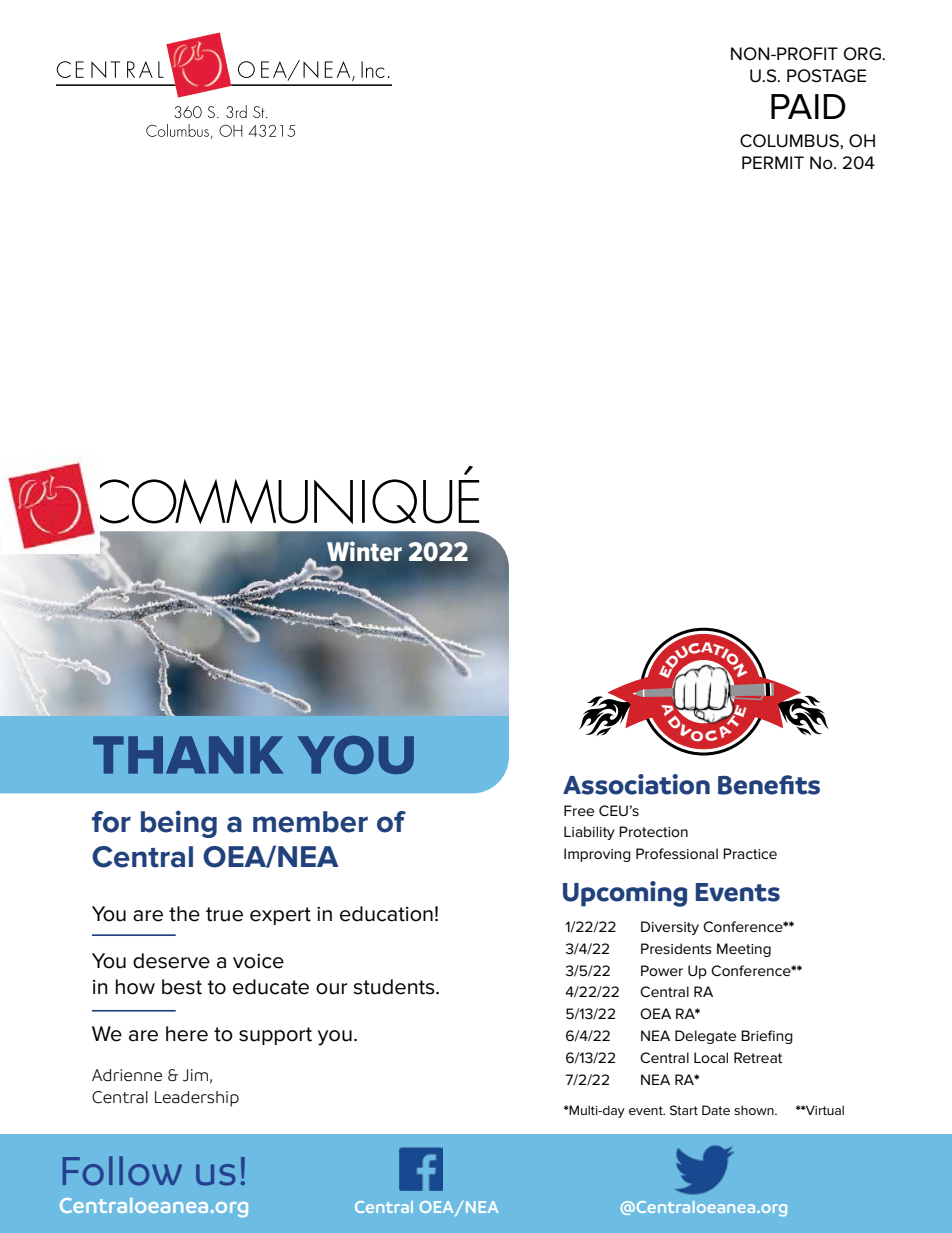  What do you see at coordinates (224, 914) in the screenshot?
I see `true` at bounding box center [224, 914].
